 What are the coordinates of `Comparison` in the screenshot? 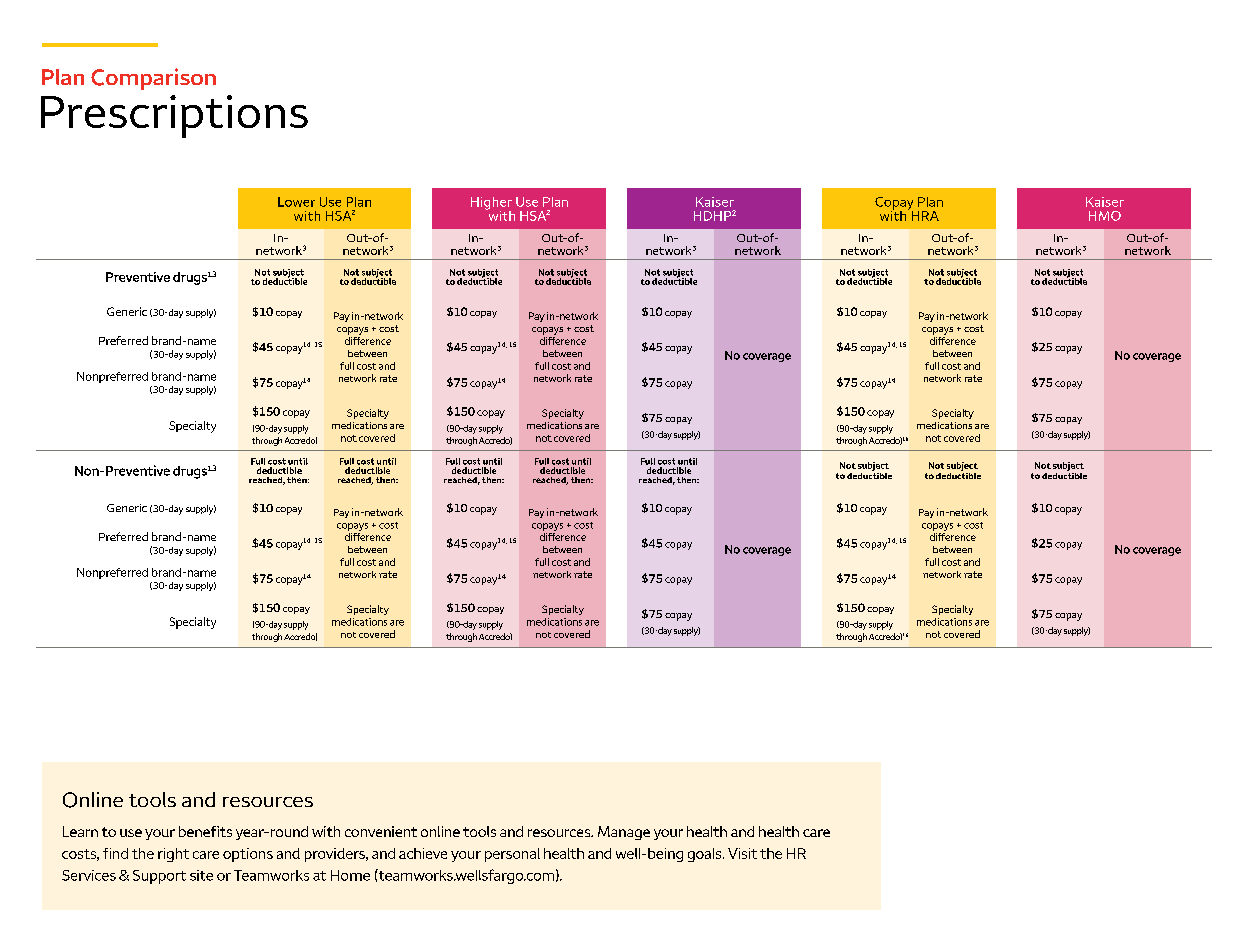 It's located at (153, 79).
